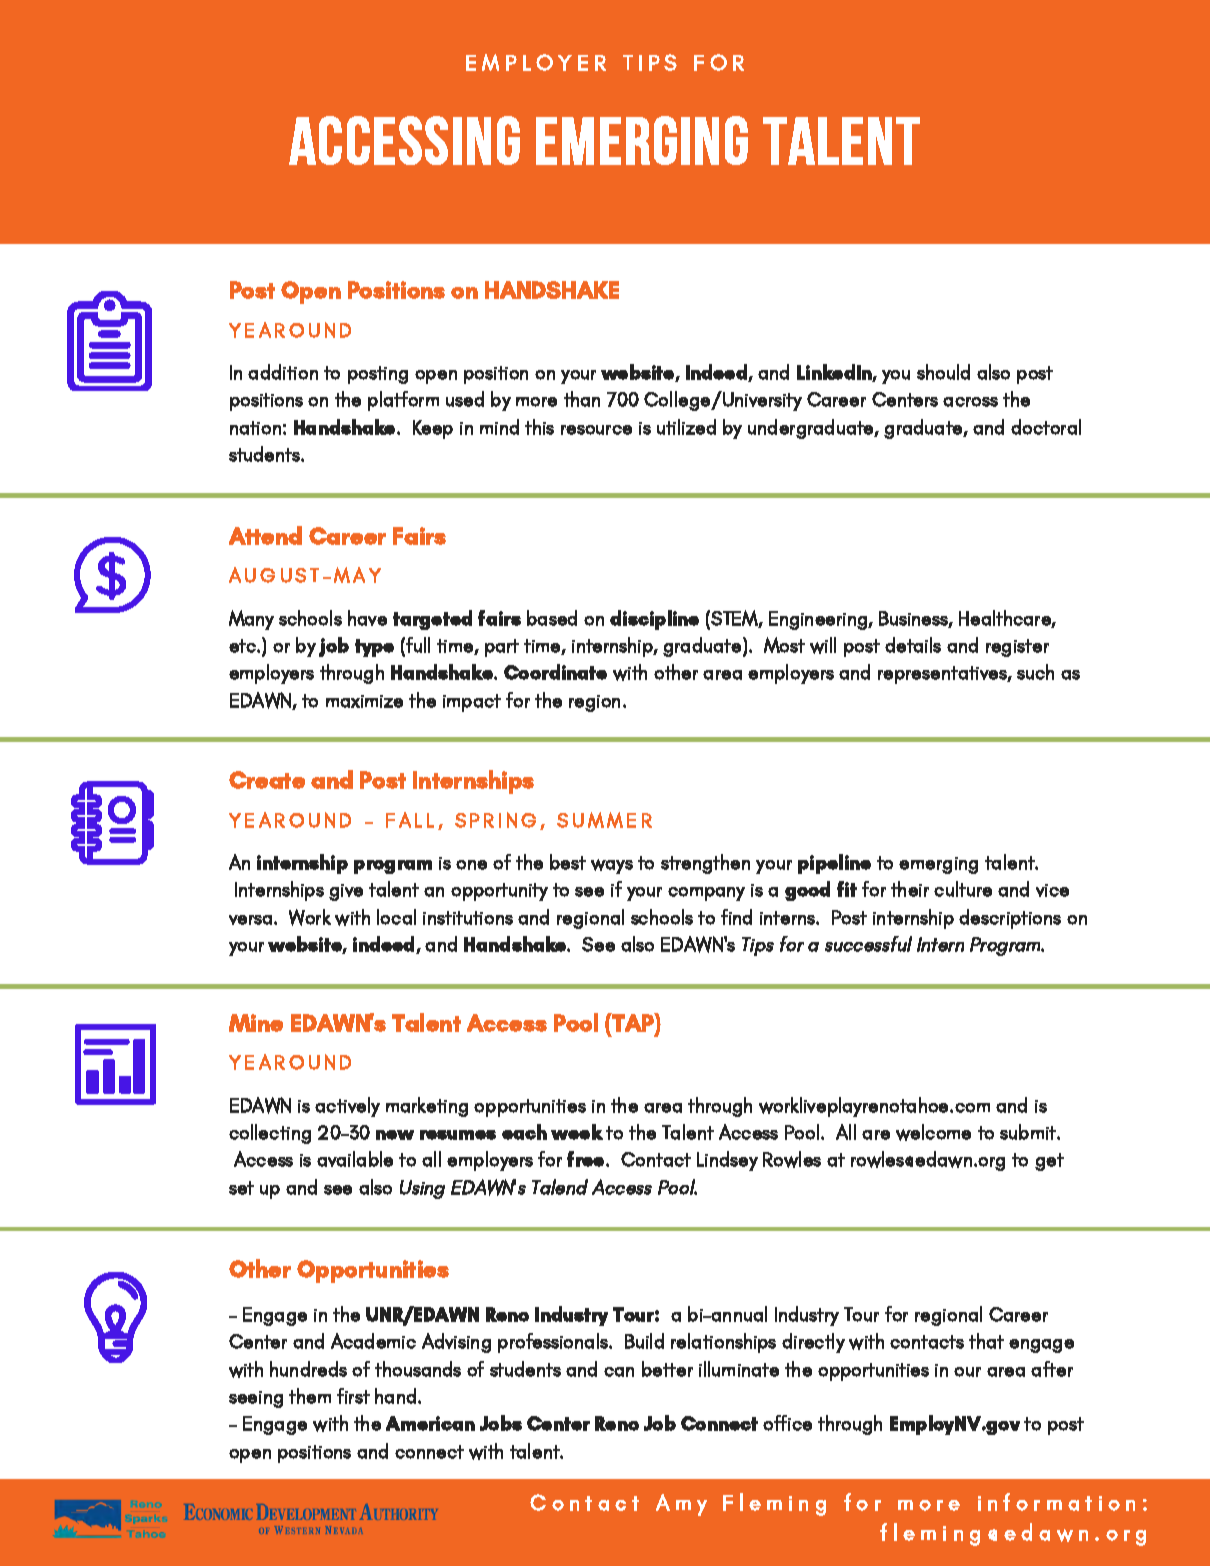 The width and height of the screenshot is (1210, 1566). I want to click on across, so click(970, 402).
